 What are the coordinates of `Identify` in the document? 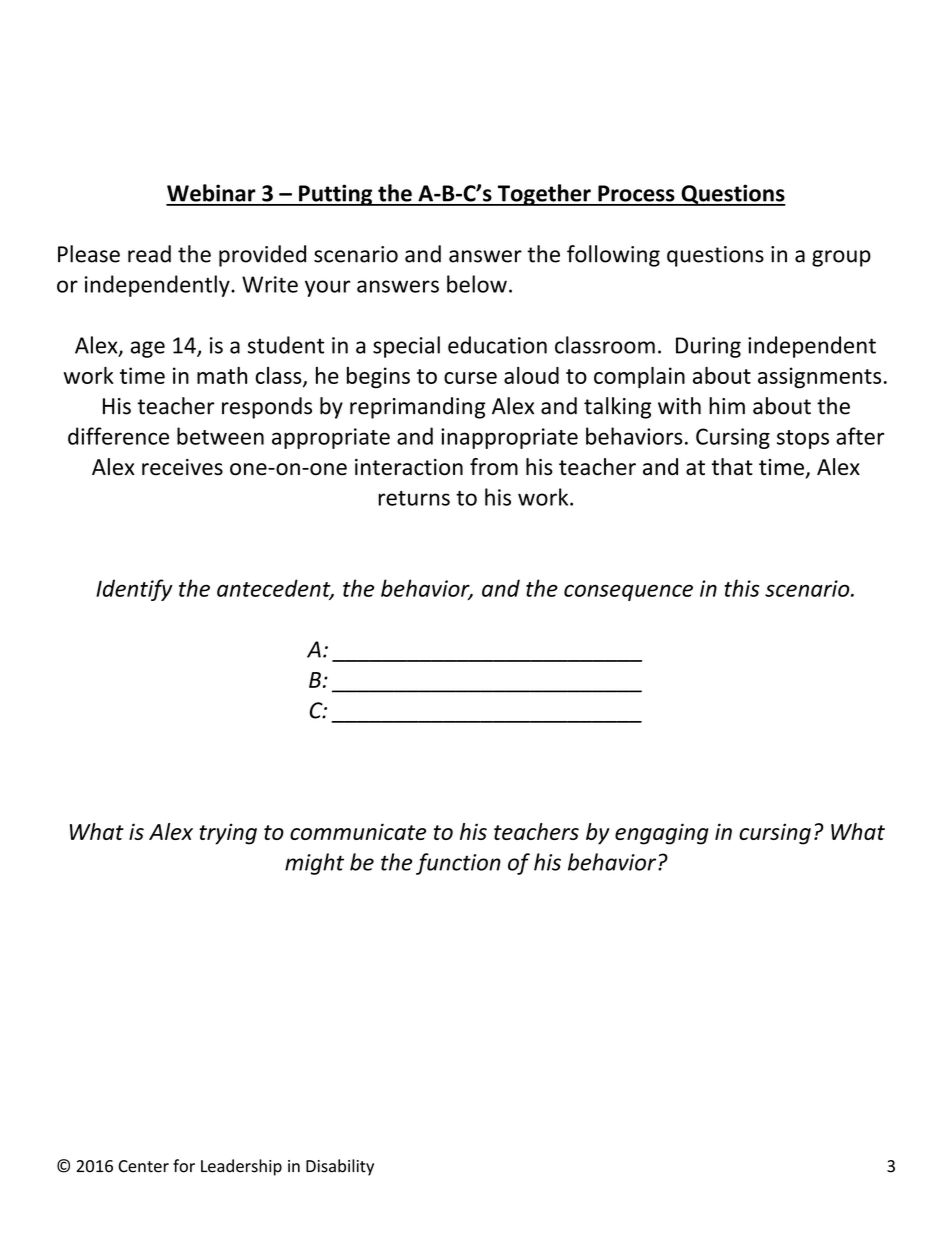 It's located at (134, 590).
